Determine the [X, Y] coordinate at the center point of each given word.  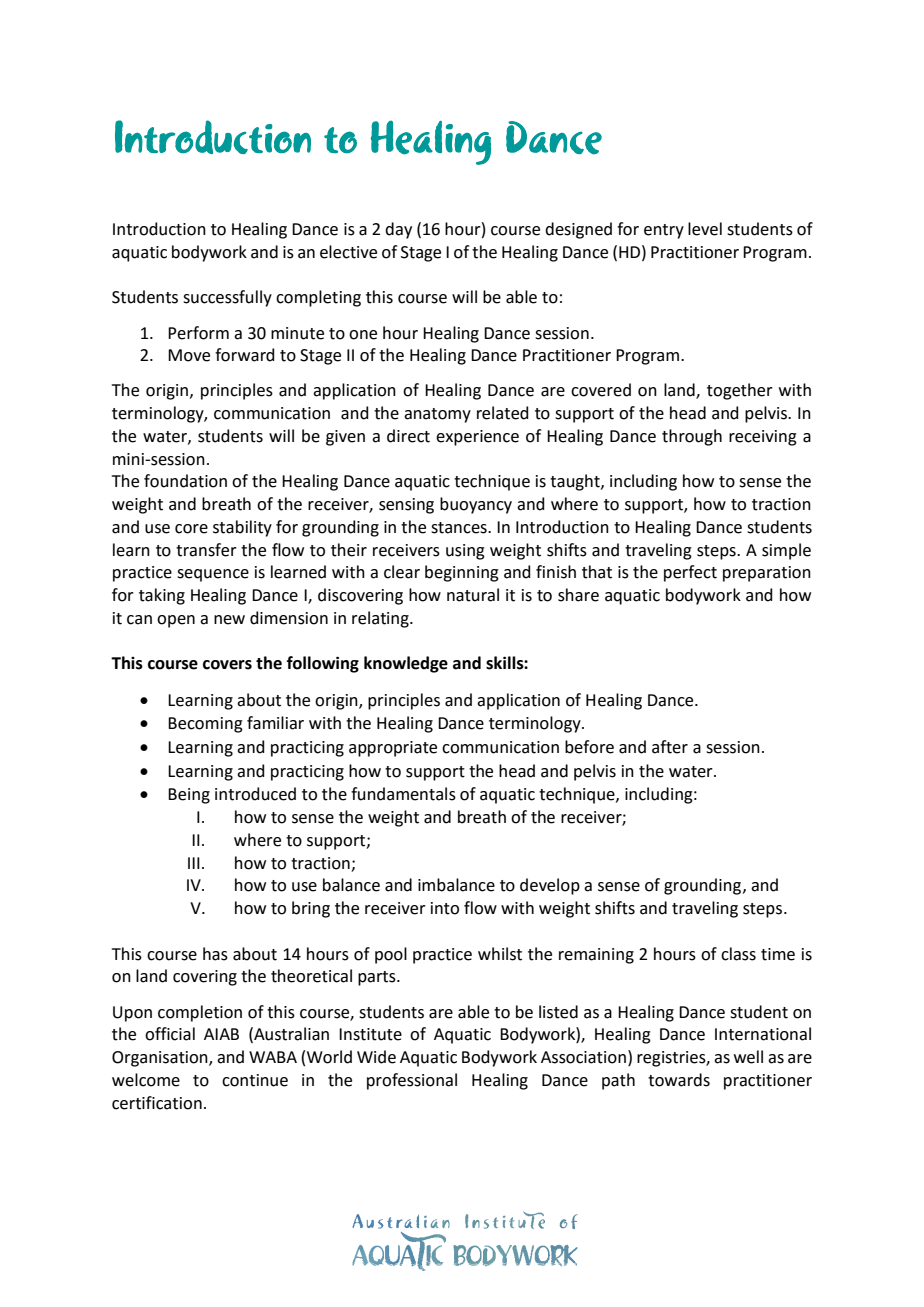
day [398, 230]
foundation [185, 481]
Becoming [205, 725]
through [692, 437]
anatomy [437, 415]
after [670, 747]
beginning [462, 573]
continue [255, 1080]
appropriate [393, 749]
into [445, 908]
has [215, 954]
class [738, 954]
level [705, 229]
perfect [690, 573]
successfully [227, 298]
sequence [213, 575]
